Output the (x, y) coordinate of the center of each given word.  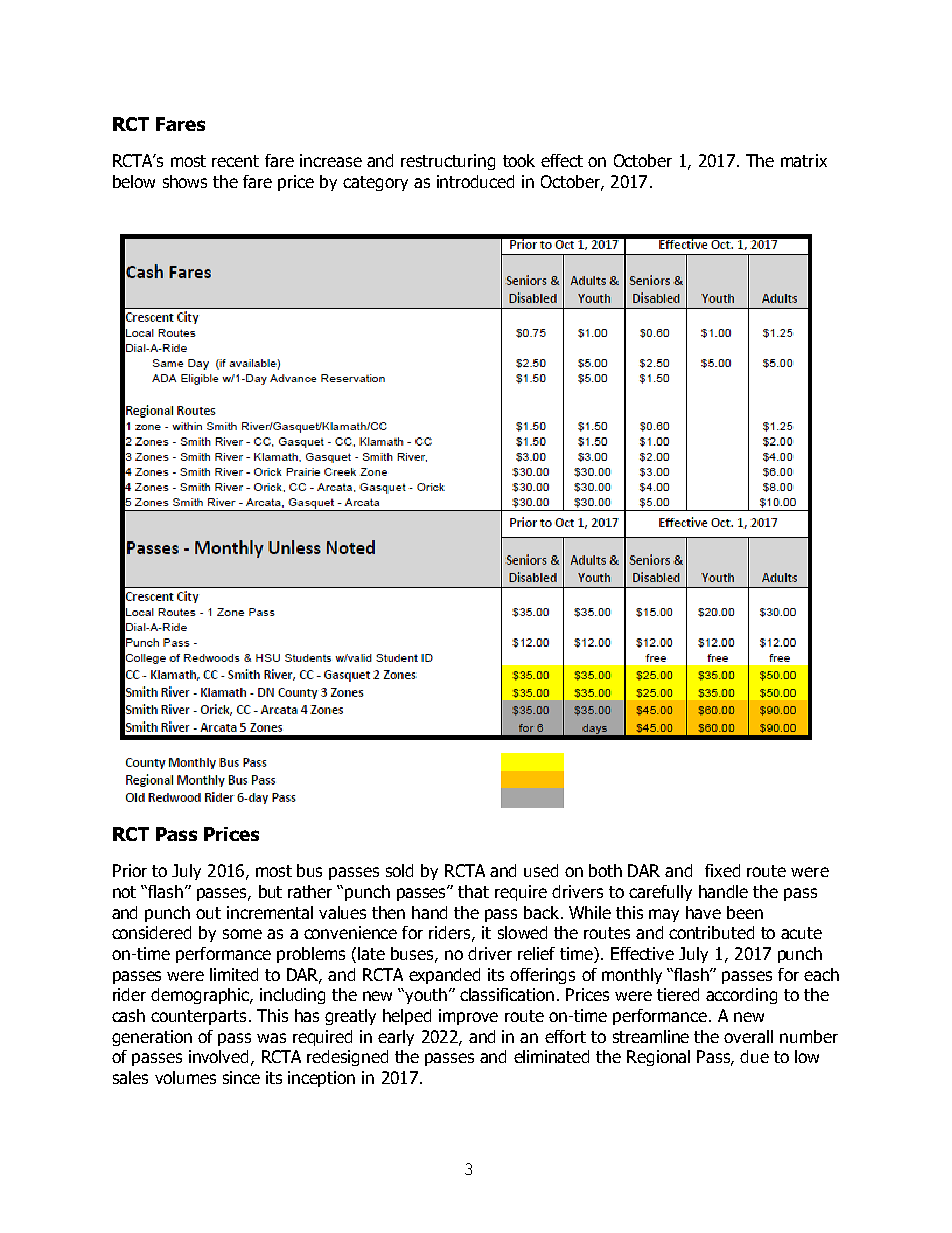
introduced (475, 181)
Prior (130, 870)
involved (218, 1056)
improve (468, 1017)
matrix (804, 160)
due (754, 1056)
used (541, 870)
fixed (722, 870)
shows (185, 181)
